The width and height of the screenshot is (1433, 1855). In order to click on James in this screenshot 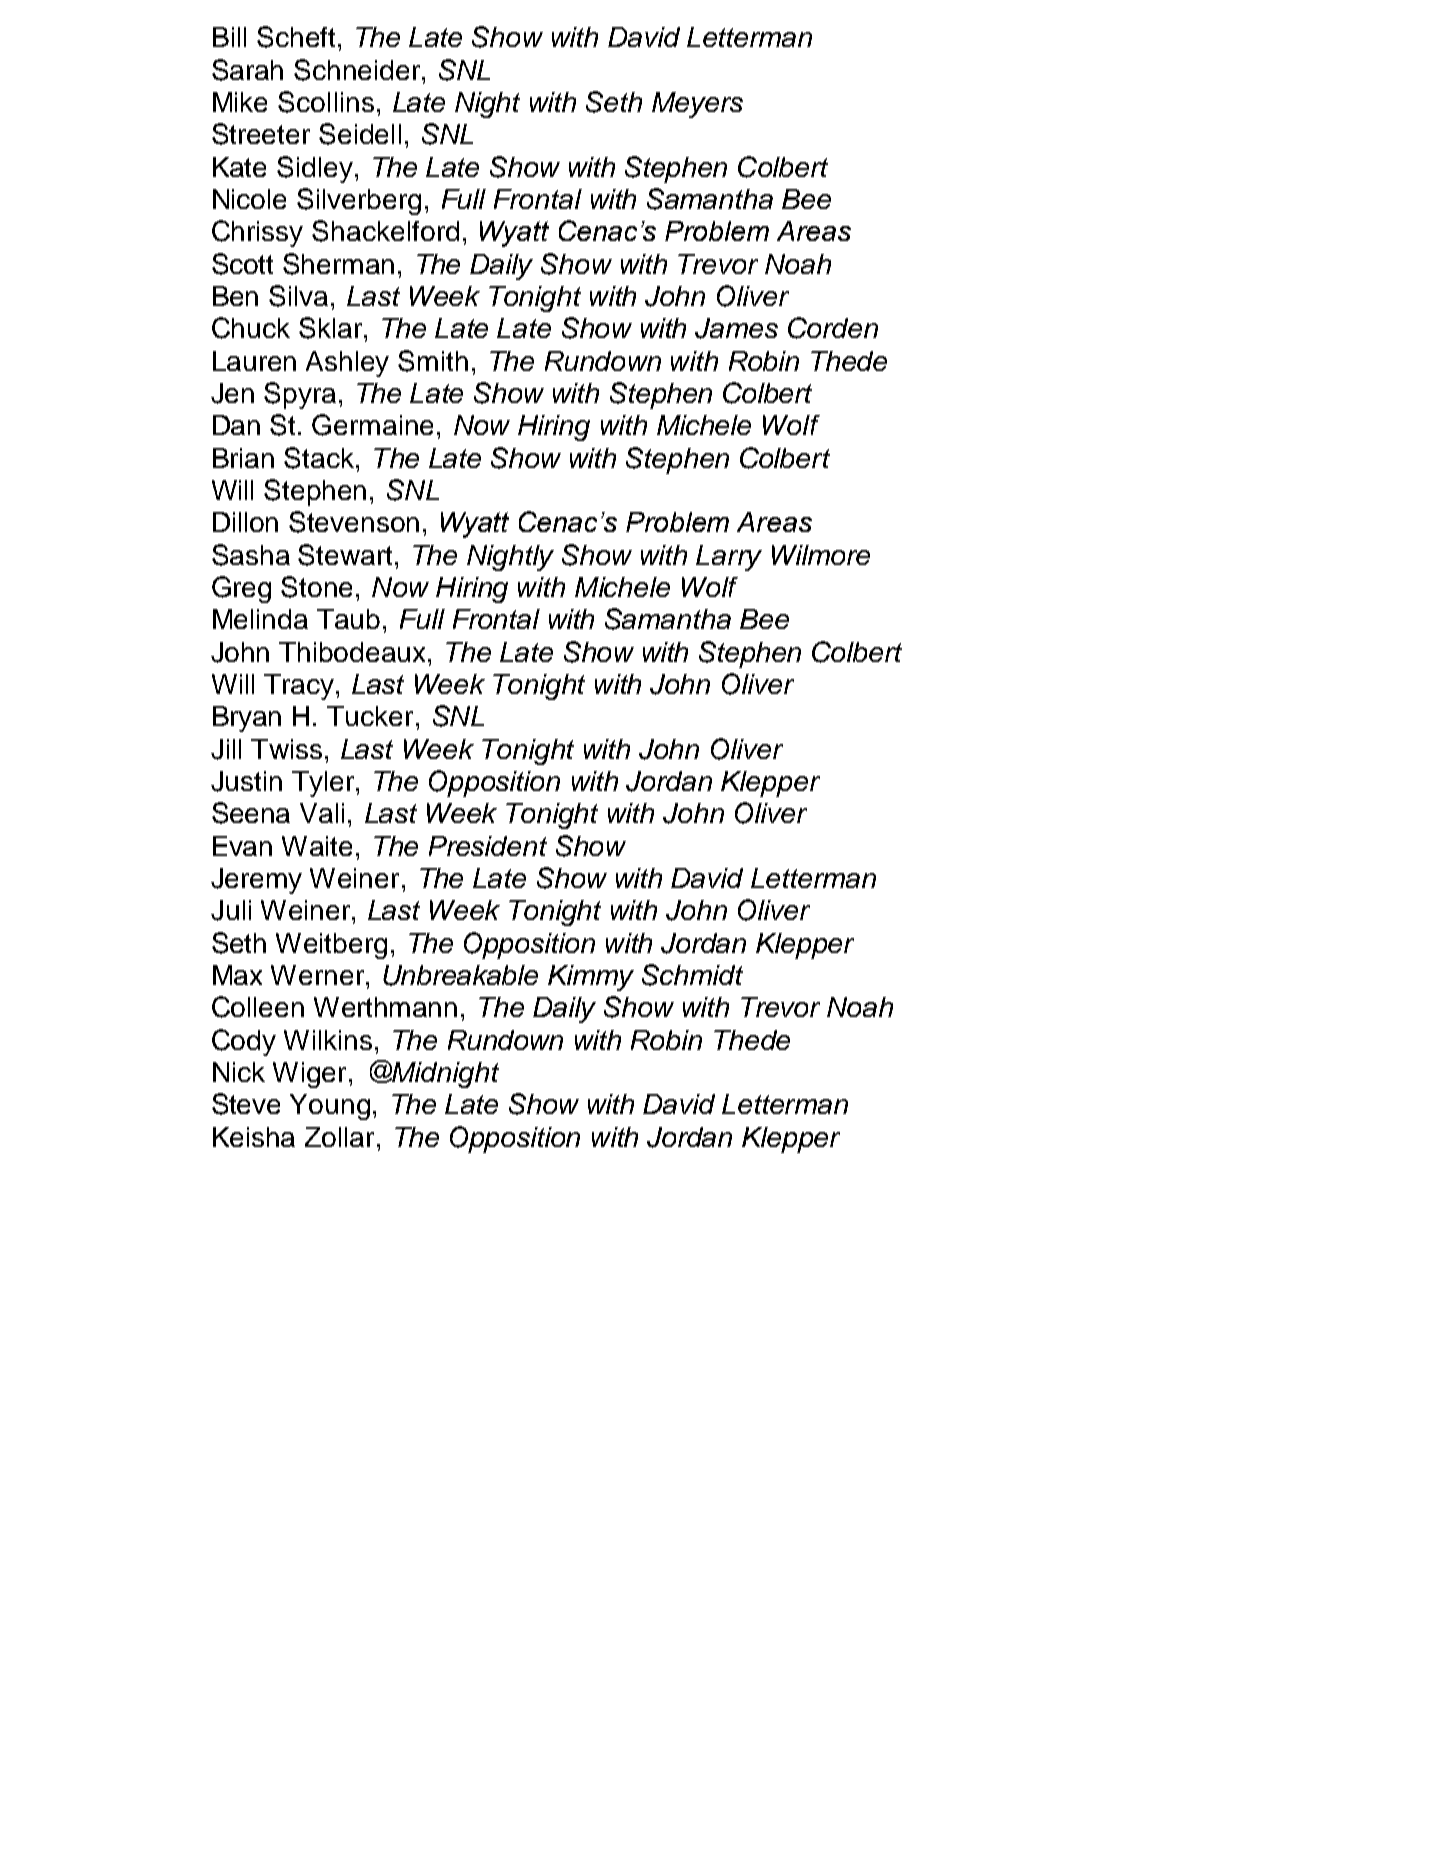, I will do `click(736, 328)`.
